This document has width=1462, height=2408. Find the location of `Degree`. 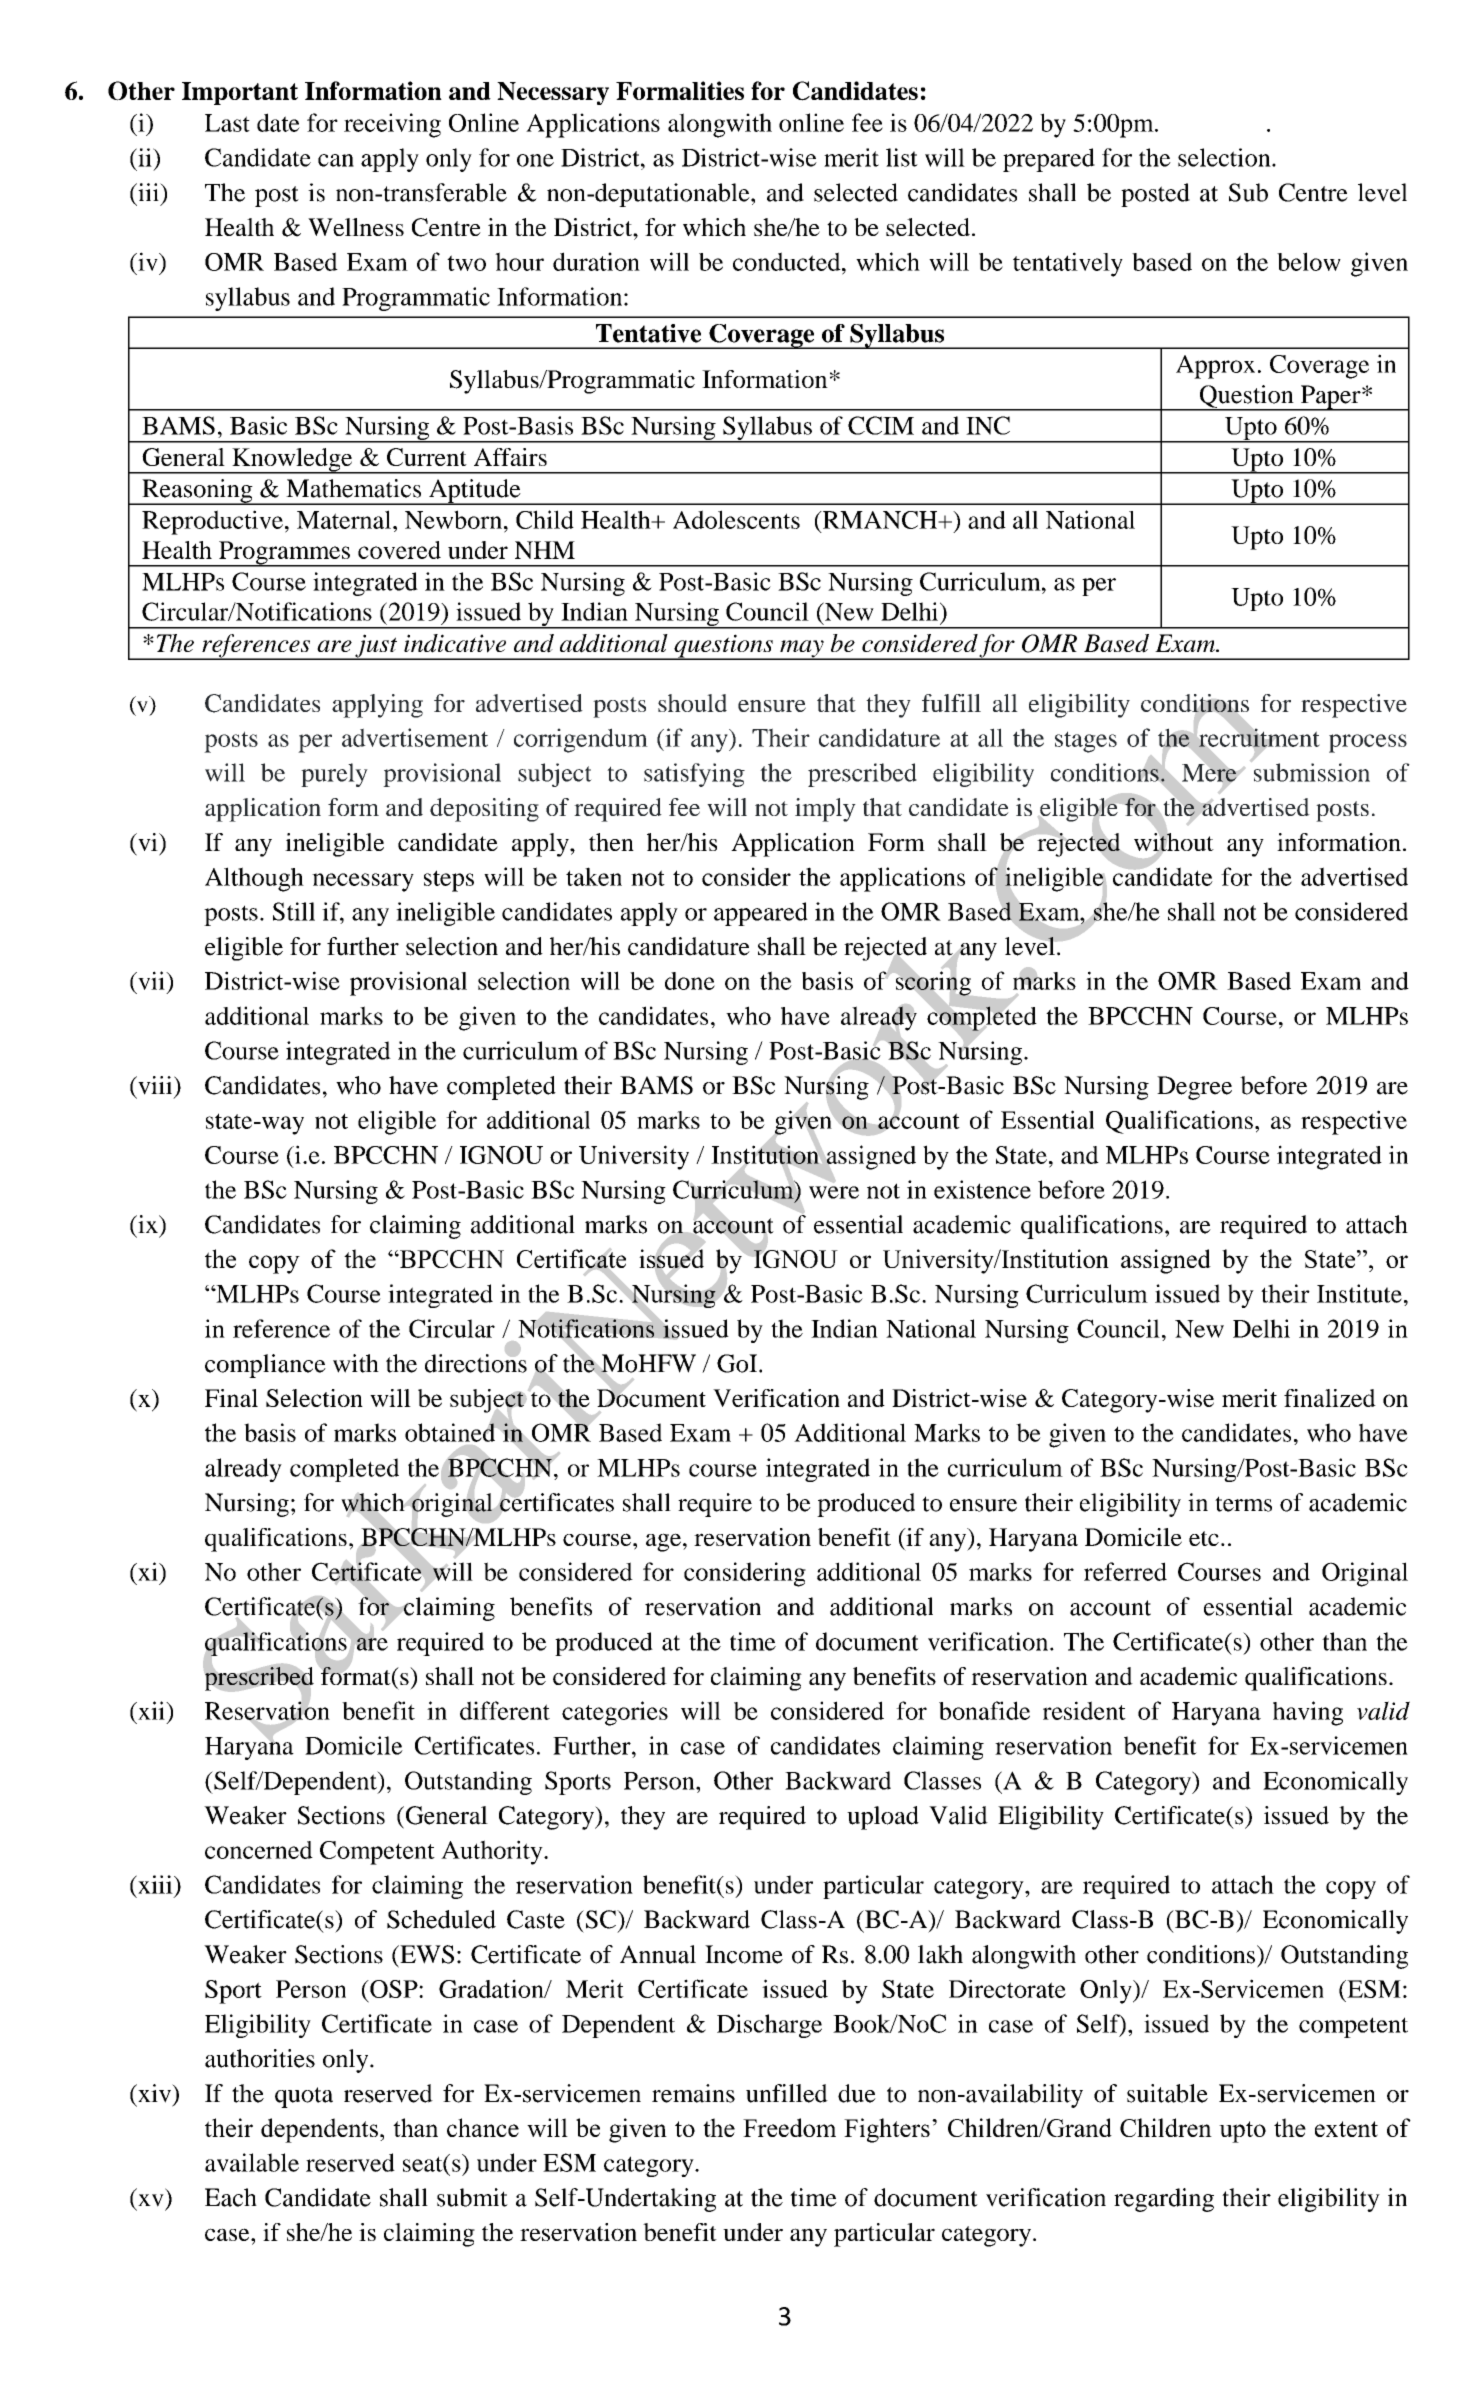

Degree is located at coordinates (1194, 1088).
